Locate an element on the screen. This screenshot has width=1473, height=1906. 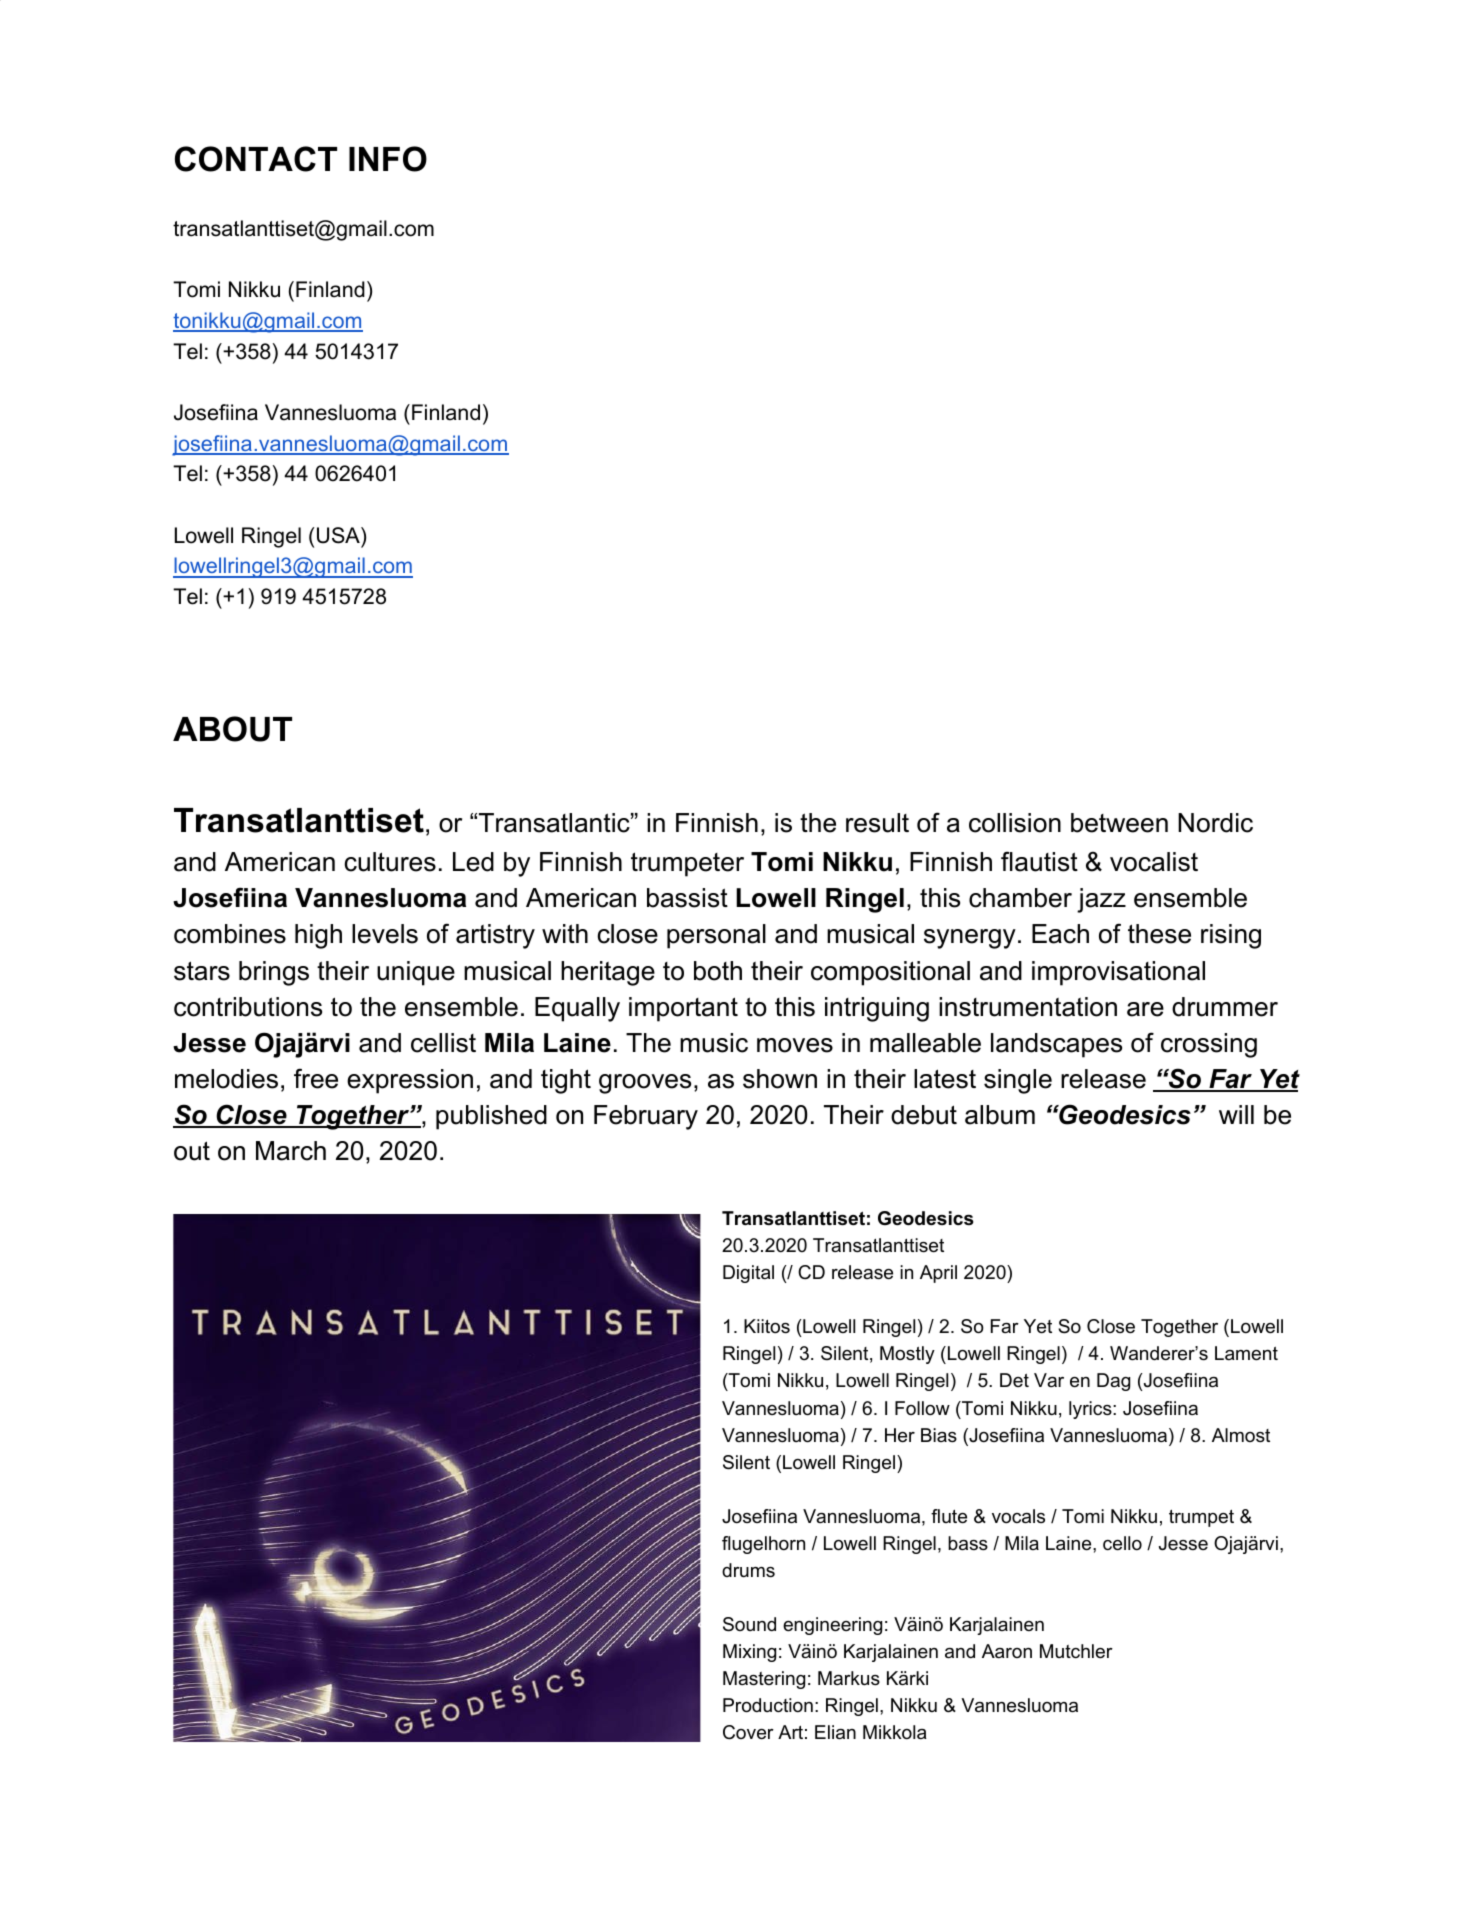
USA is located at coordinates (339, 535).
